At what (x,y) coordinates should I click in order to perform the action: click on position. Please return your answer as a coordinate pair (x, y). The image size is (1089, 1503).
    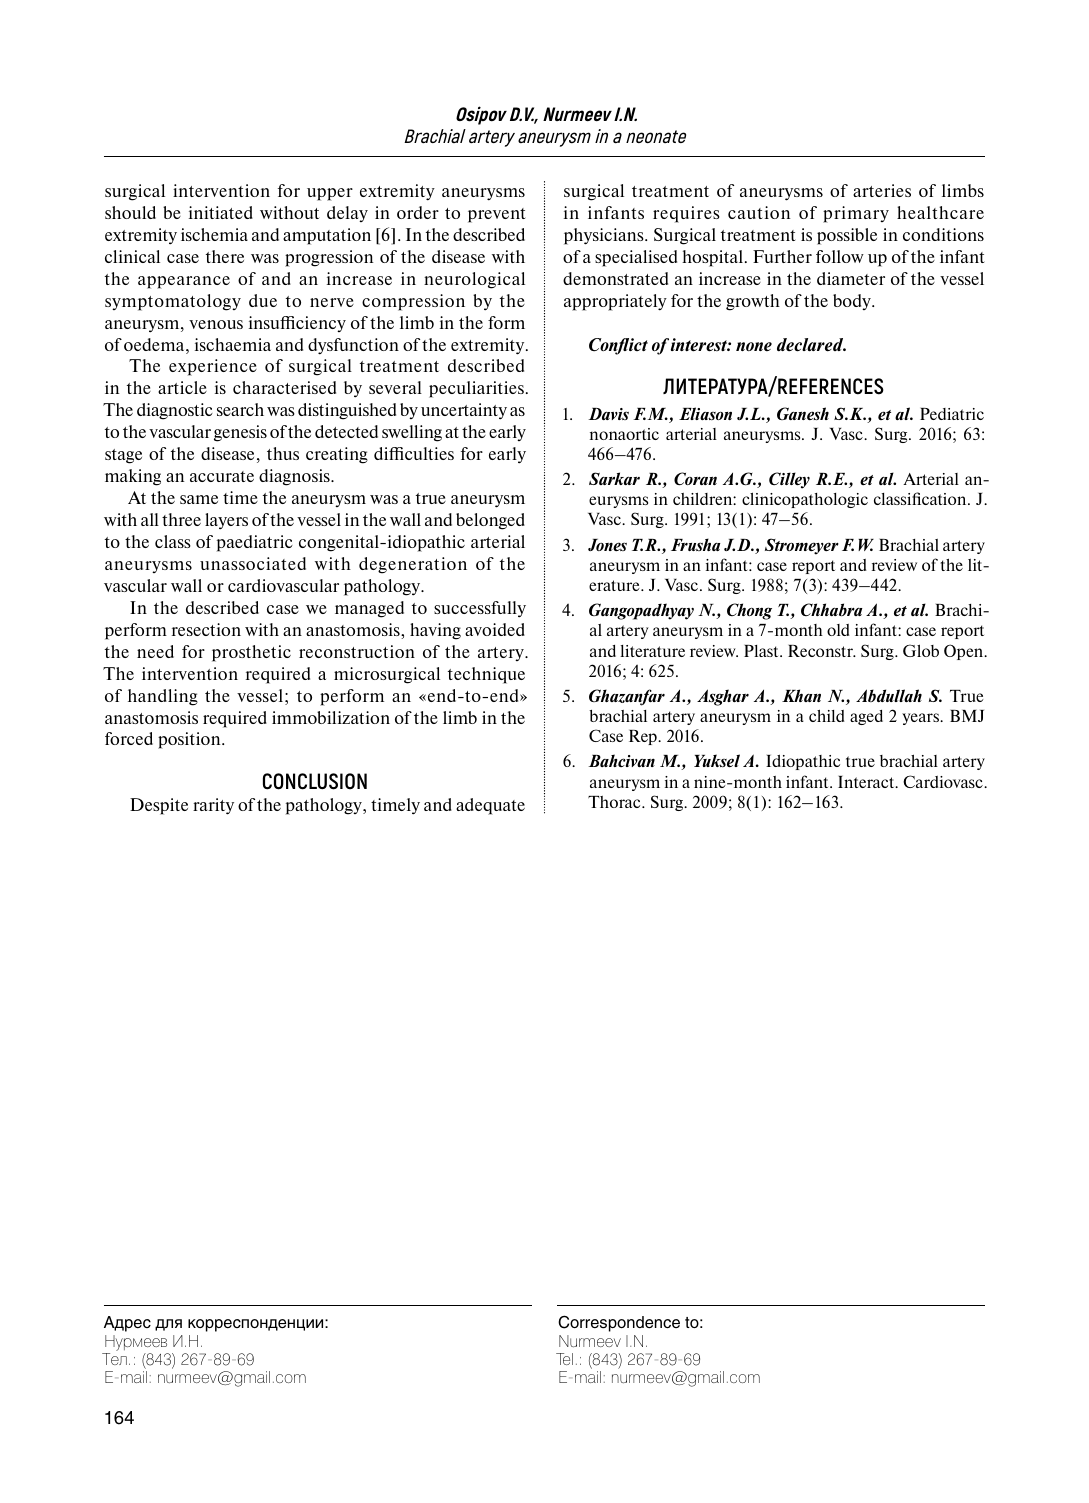
    Looking at the image, I should click on (190, 740).
